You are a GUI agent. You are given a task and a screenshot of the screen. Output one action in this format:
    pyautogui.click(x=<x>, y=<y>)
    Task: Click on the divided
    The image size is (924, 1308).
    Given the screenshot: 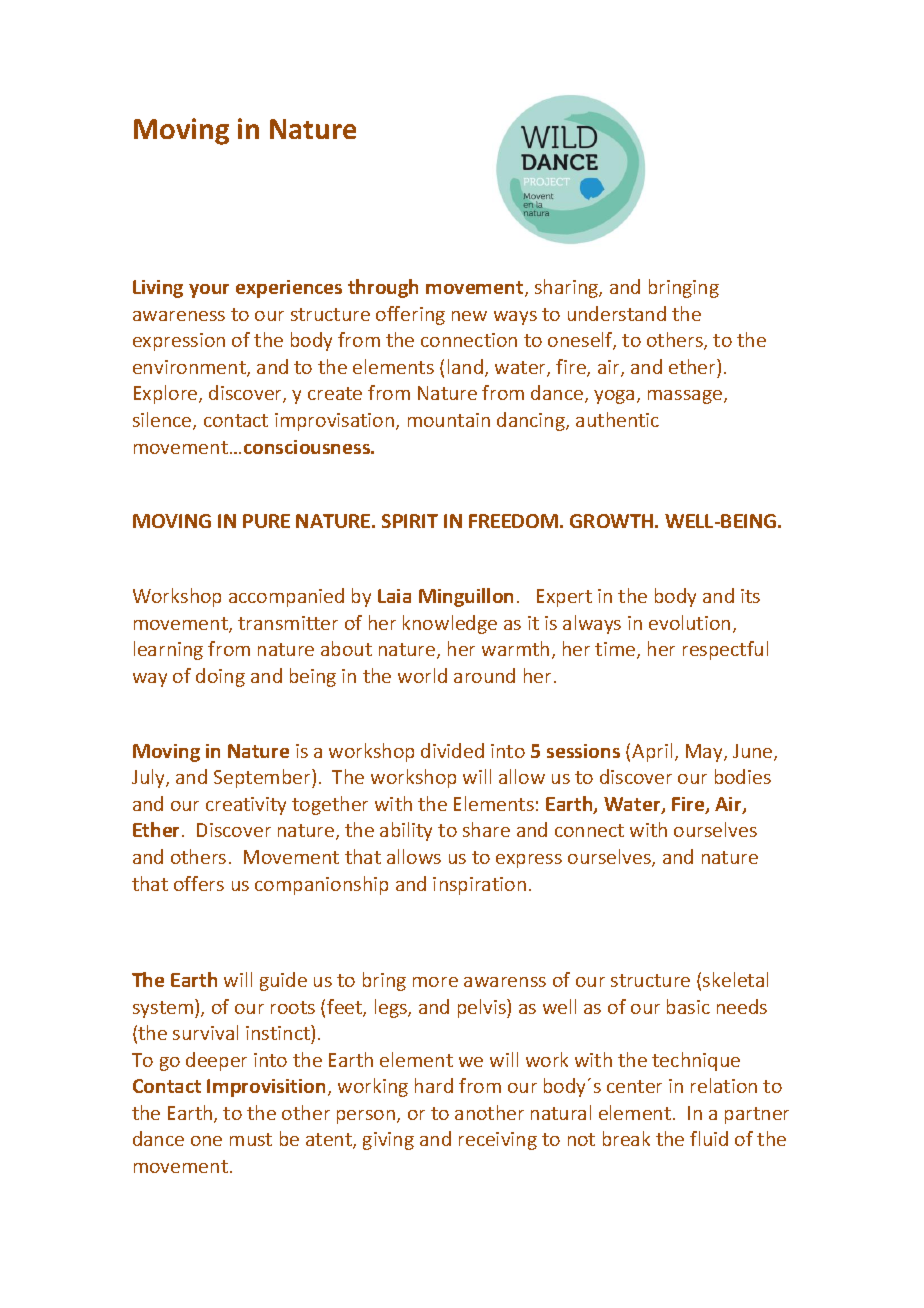 What is the action you would take?
    pyautogui.click(x=452, y=750)
